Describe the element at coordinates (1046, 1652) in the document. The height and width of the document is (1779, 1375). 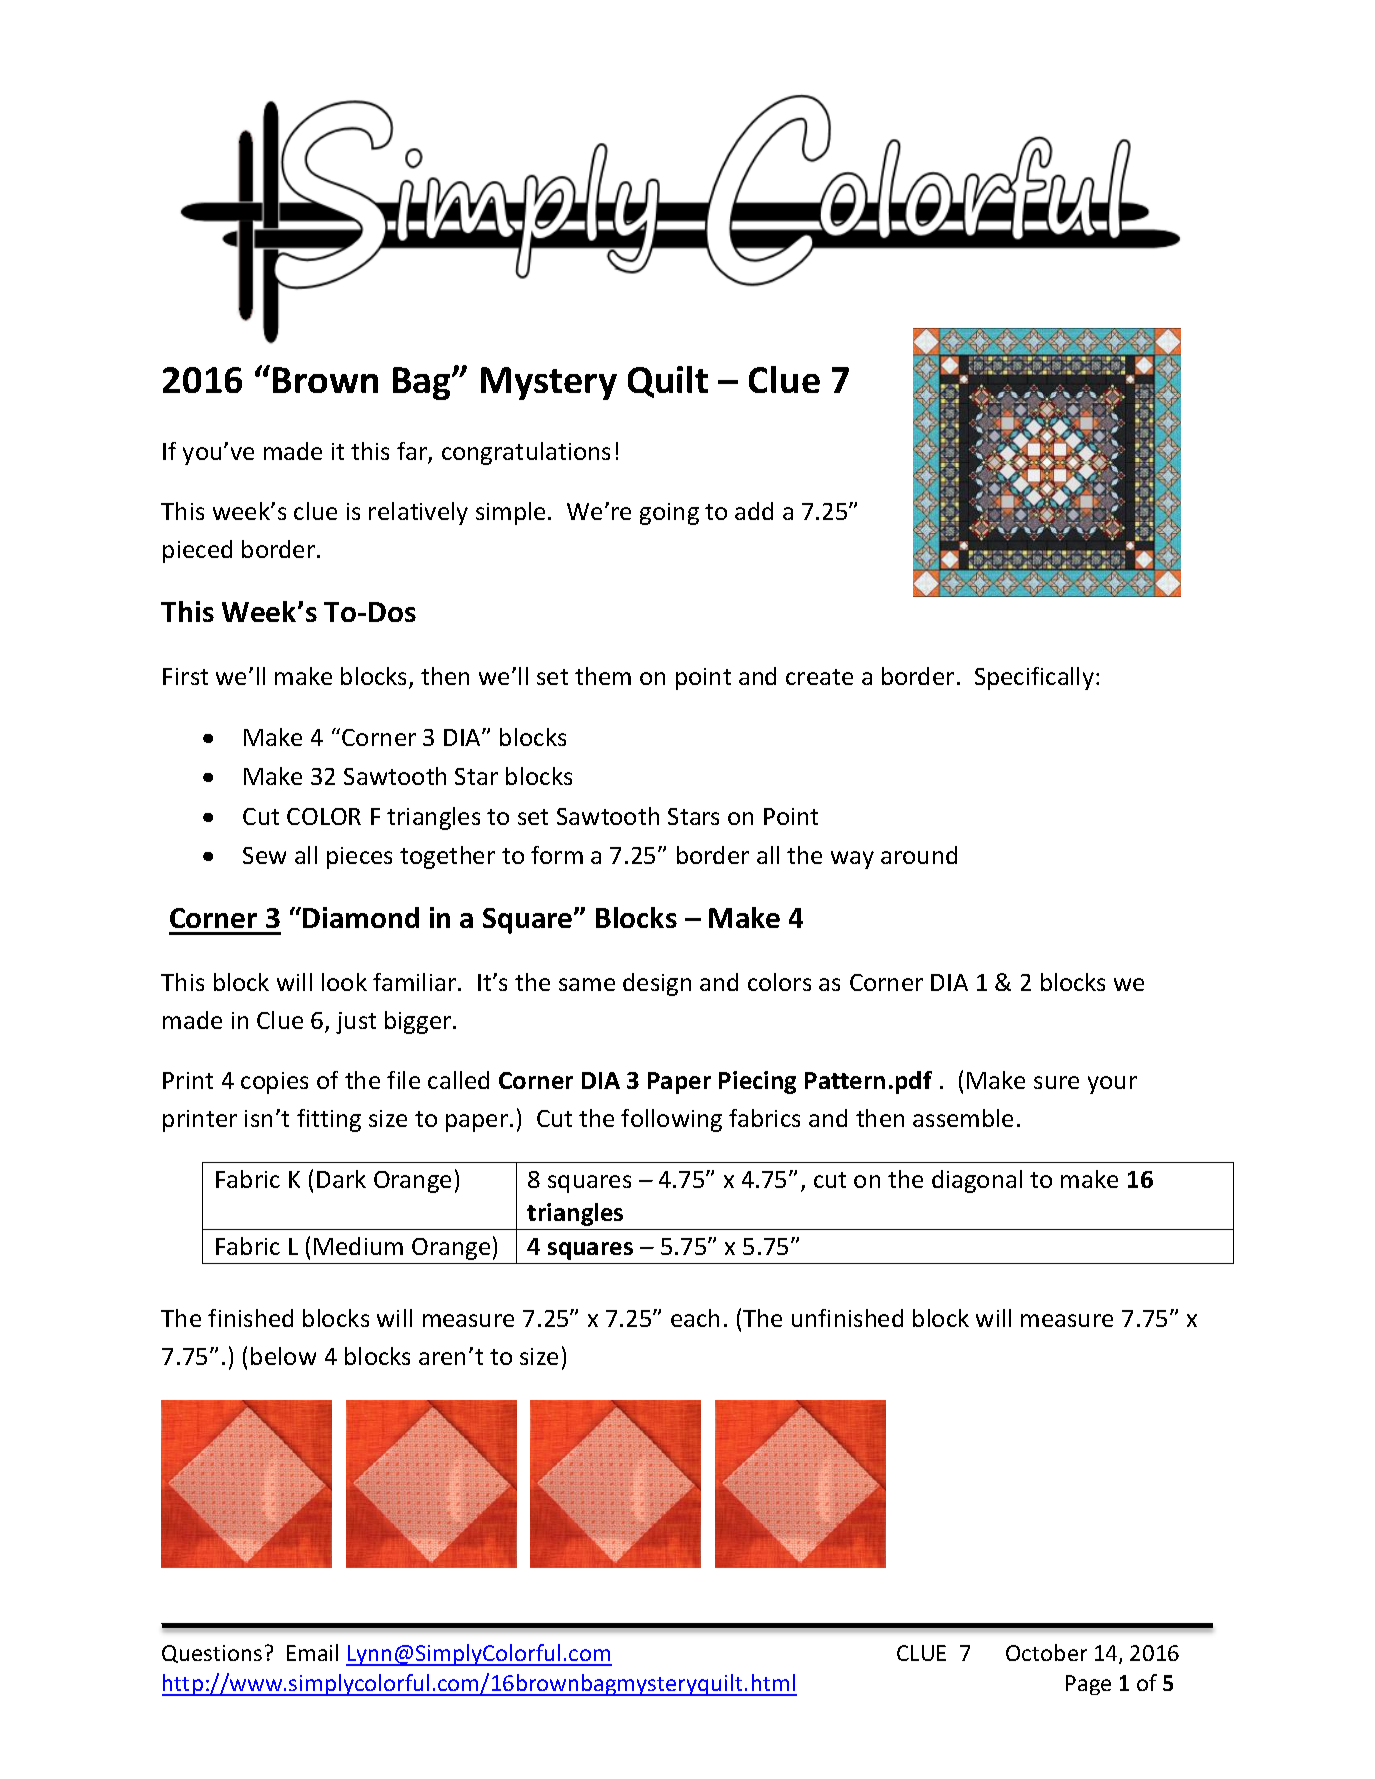
I see `October` at that location.
